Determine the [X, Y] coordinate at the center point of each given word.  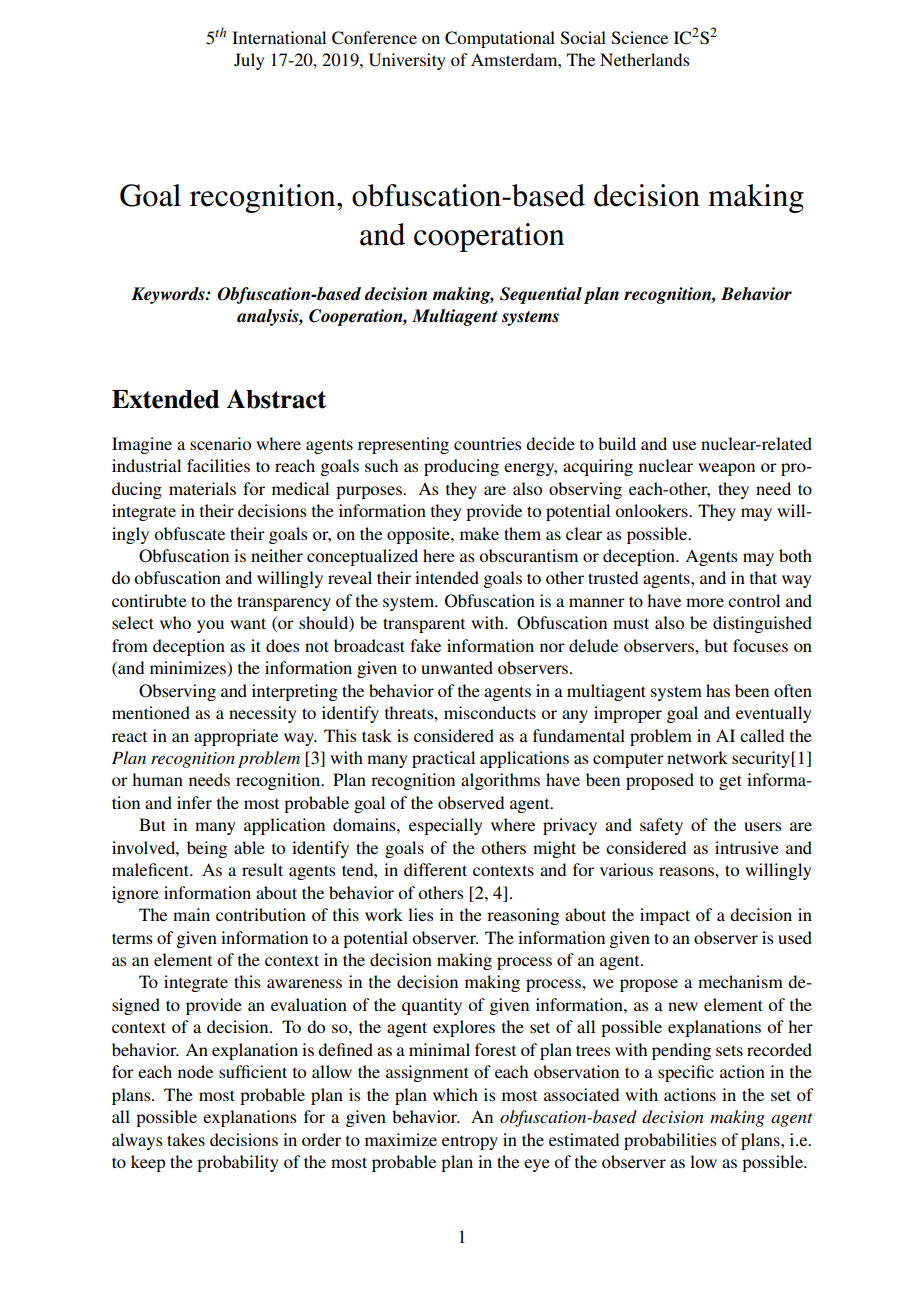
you [210, 626]
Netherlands [644, 59]
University [407, 61]
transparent [424, 625]
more [705, 602]
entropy [470, 1143]
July [249, 61]
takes [186, 1139]
